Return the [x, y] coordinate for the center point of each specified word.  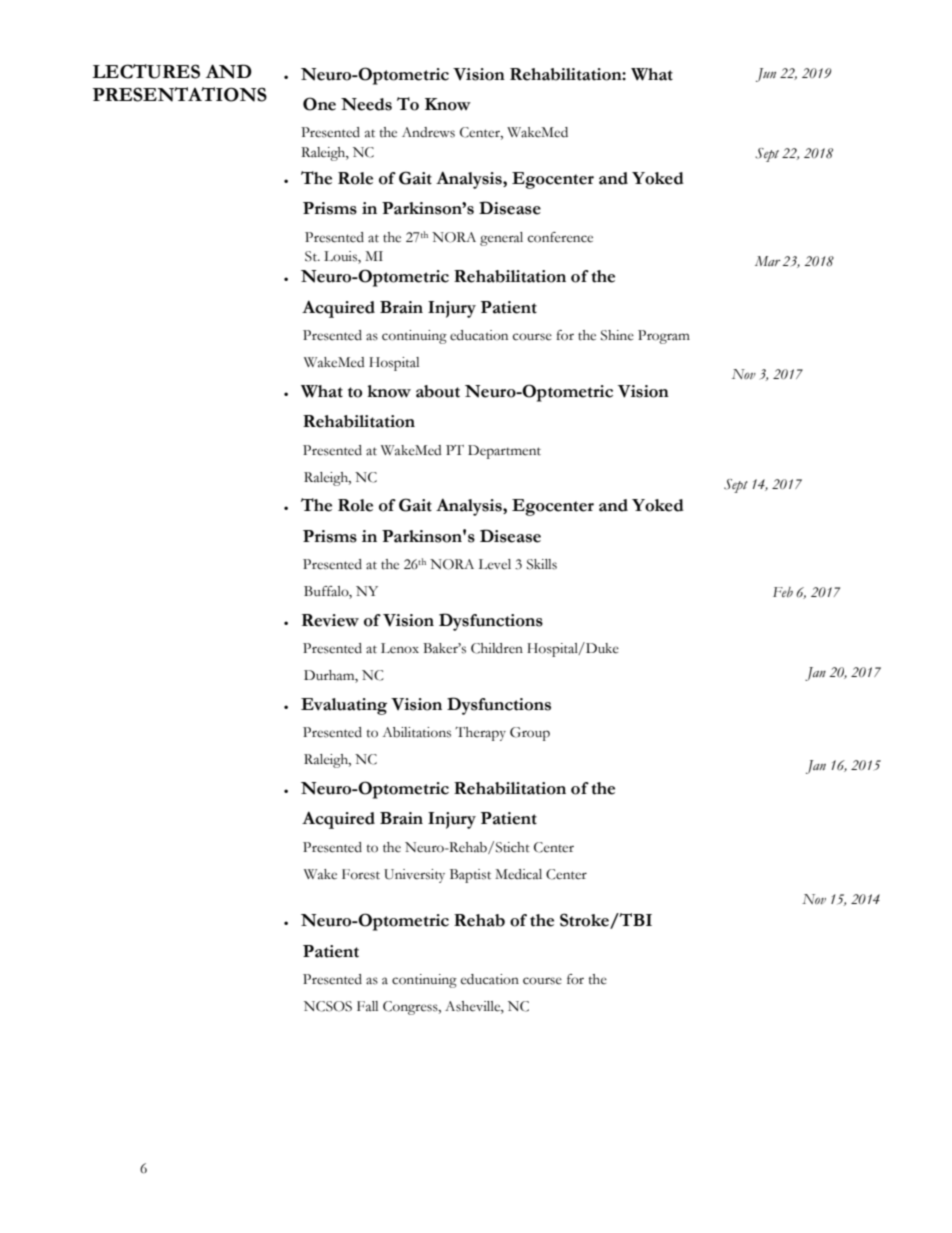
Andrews [428, 132]
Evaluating [344, 706]
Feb [783, 592]
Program [664, 337]
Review [330, 620]
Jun [766, 75]
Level [495, 564]
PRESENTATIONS [180, 94]
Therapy [480, 734]
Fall [367, 1006]
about [438, 391]
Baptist [470, 876]
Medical [518, 874]
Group [530, 734]
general [501, 239]
